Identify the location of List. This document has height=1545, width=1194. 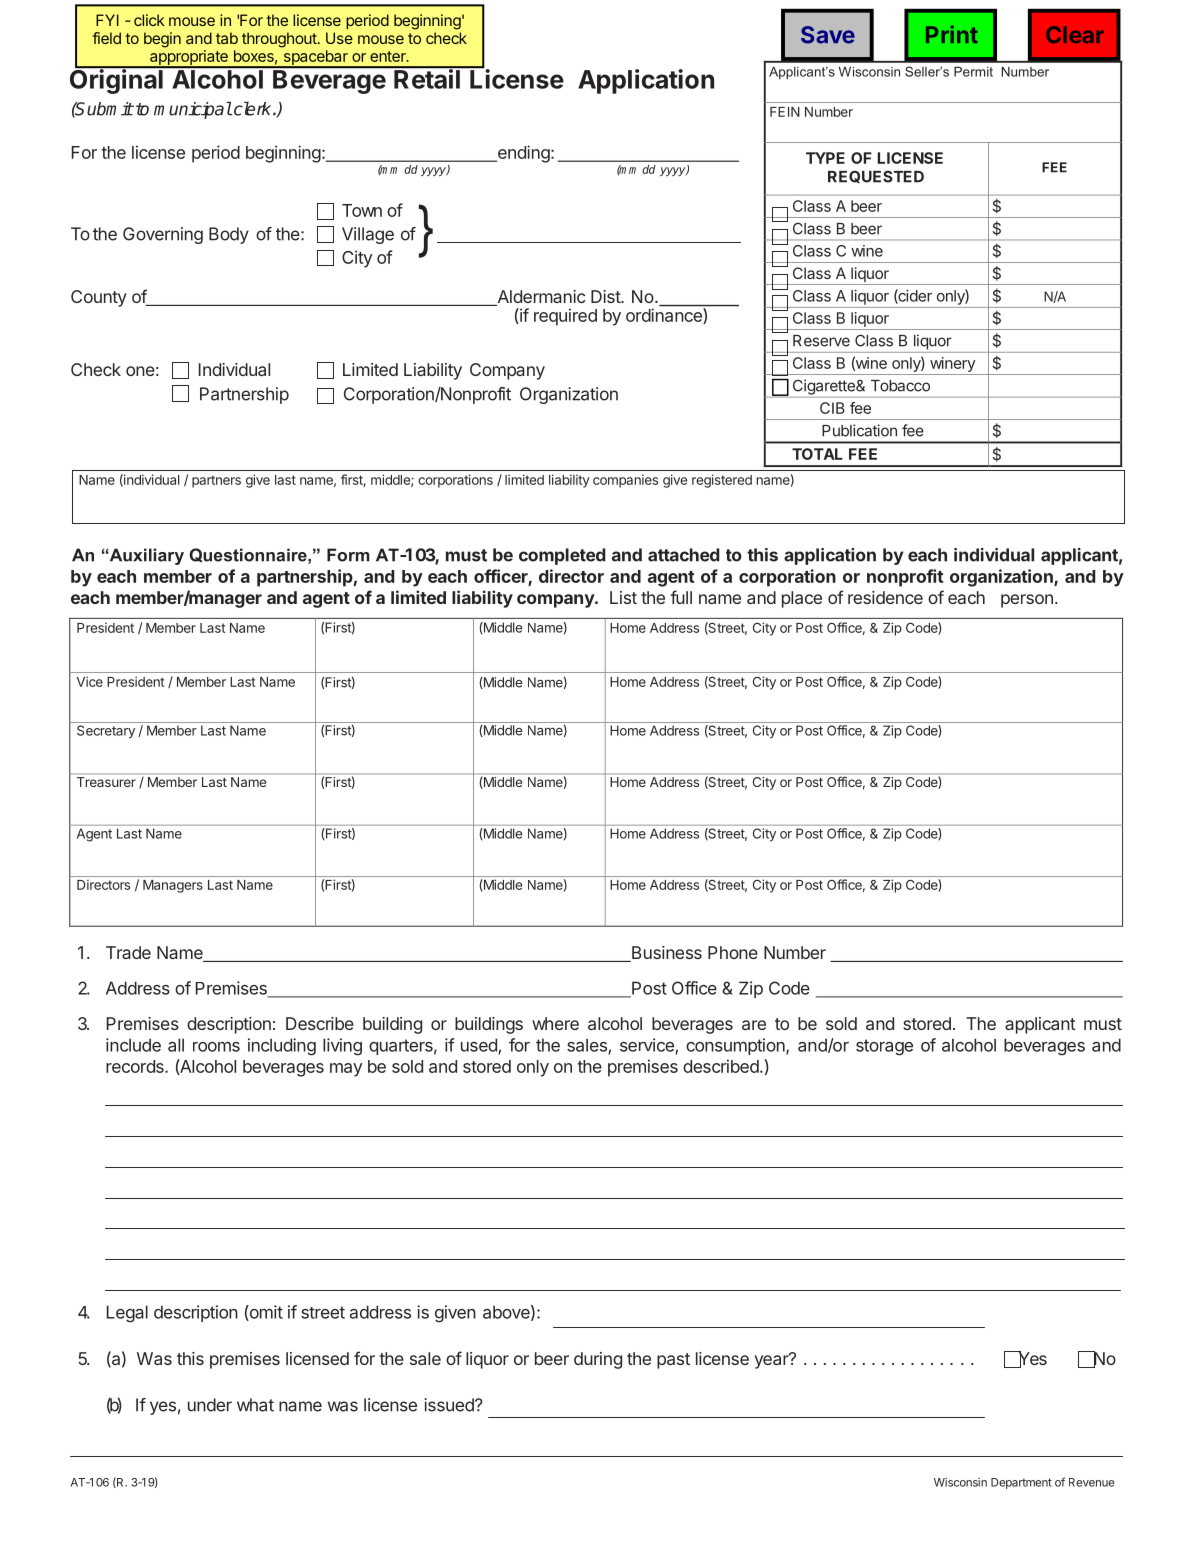
(623, 597).
